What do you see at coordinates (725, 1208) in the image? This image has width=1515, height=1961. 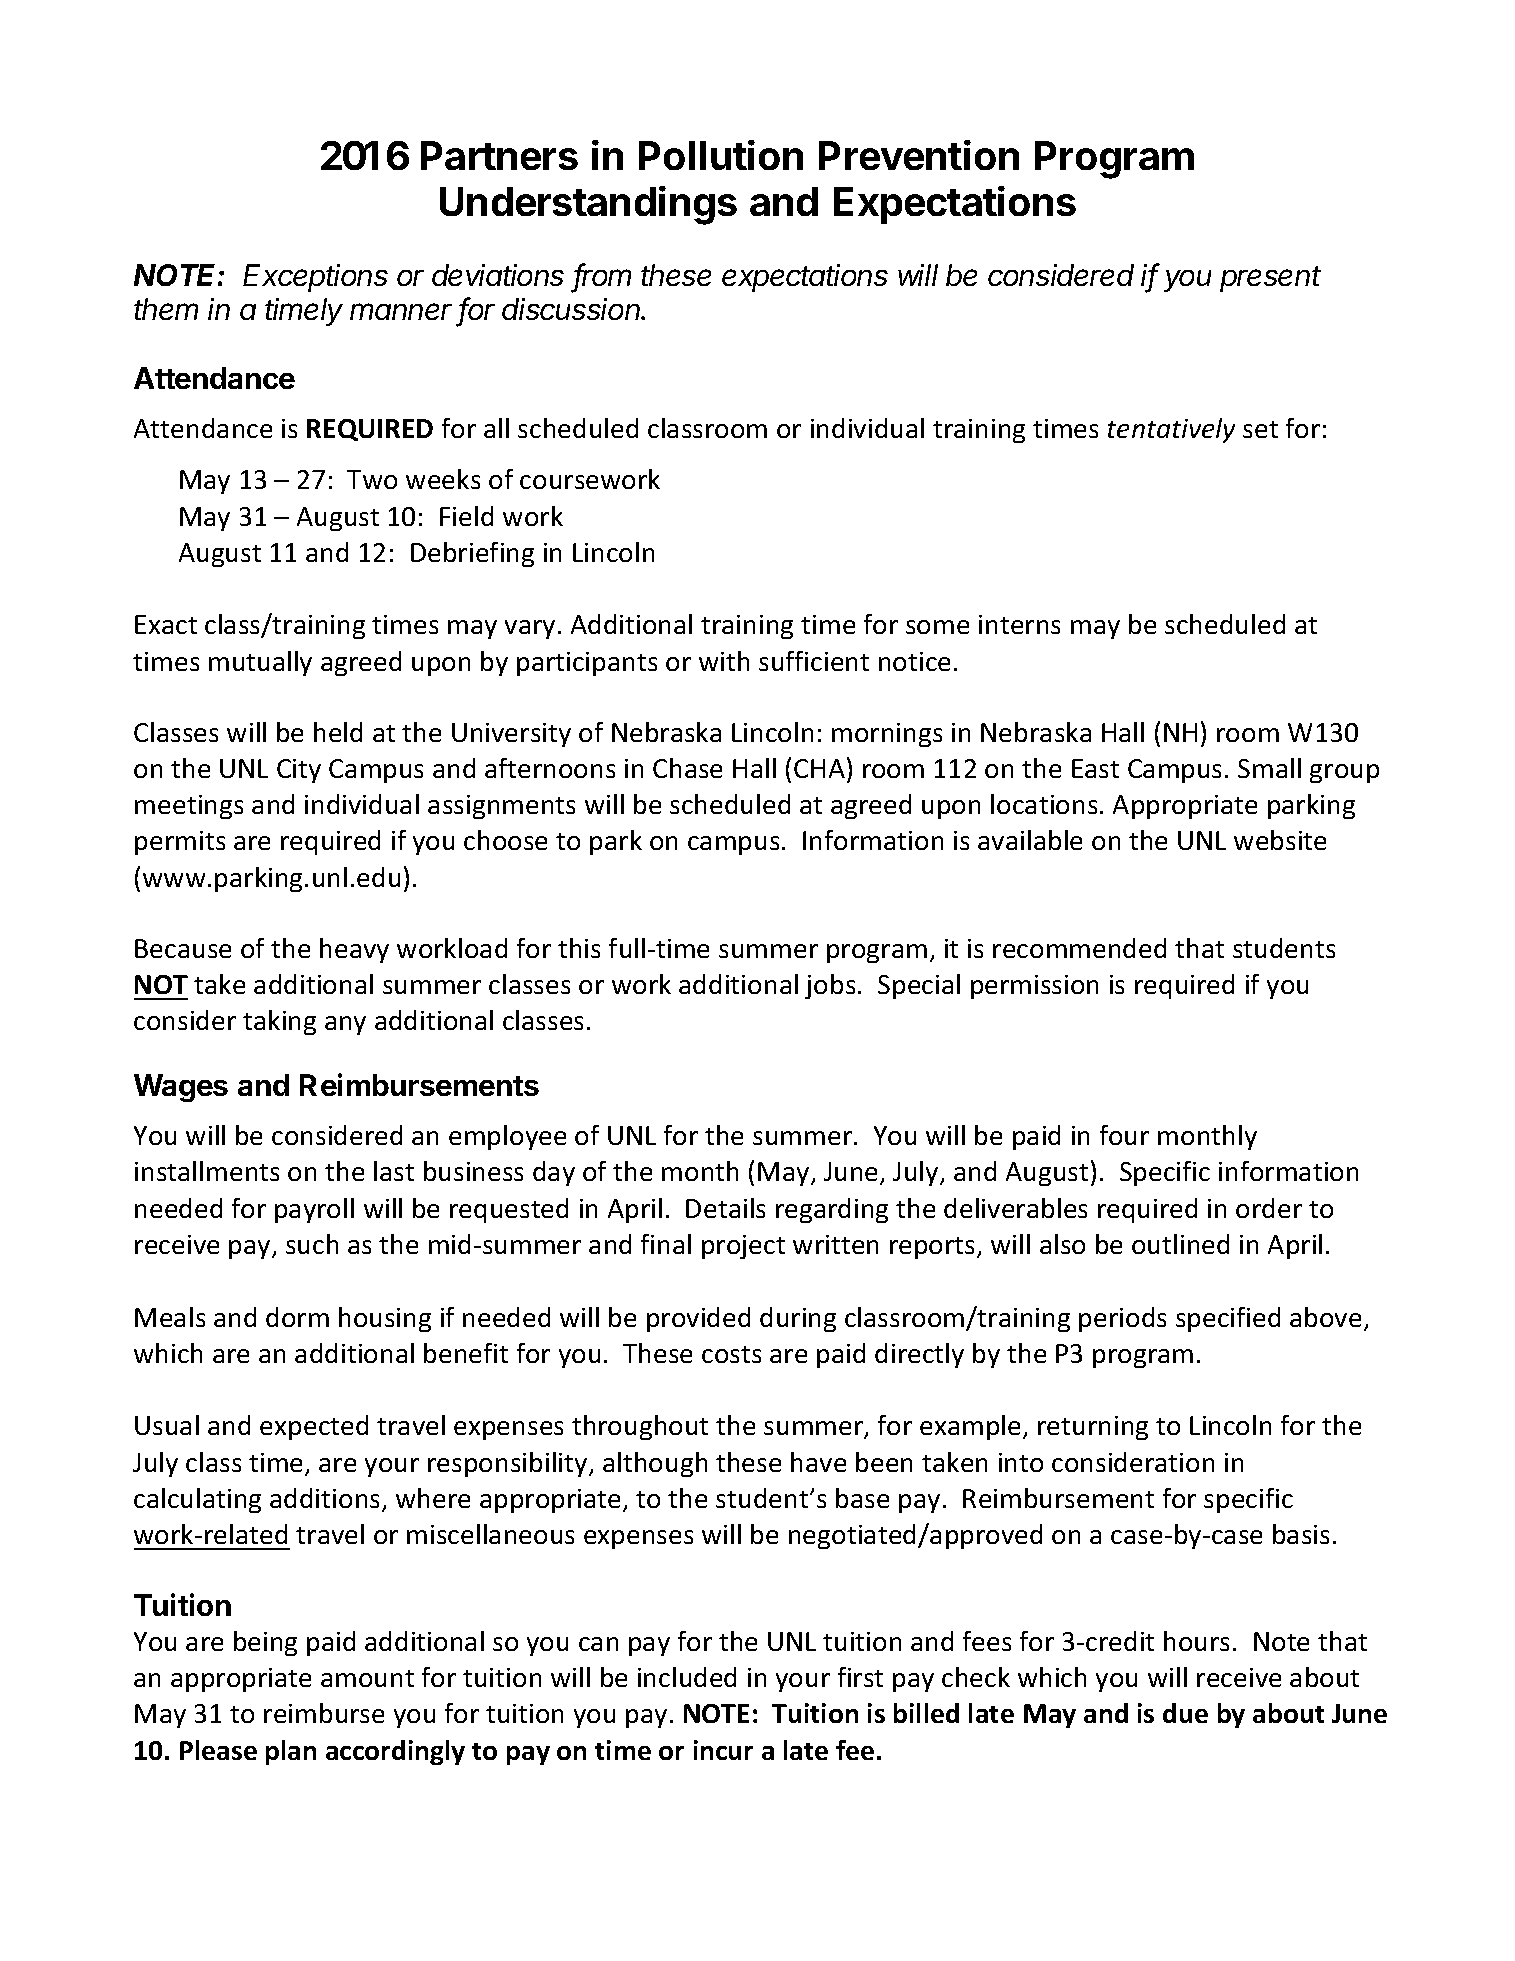 I see `Details` at bounding box center [725, 1208].
